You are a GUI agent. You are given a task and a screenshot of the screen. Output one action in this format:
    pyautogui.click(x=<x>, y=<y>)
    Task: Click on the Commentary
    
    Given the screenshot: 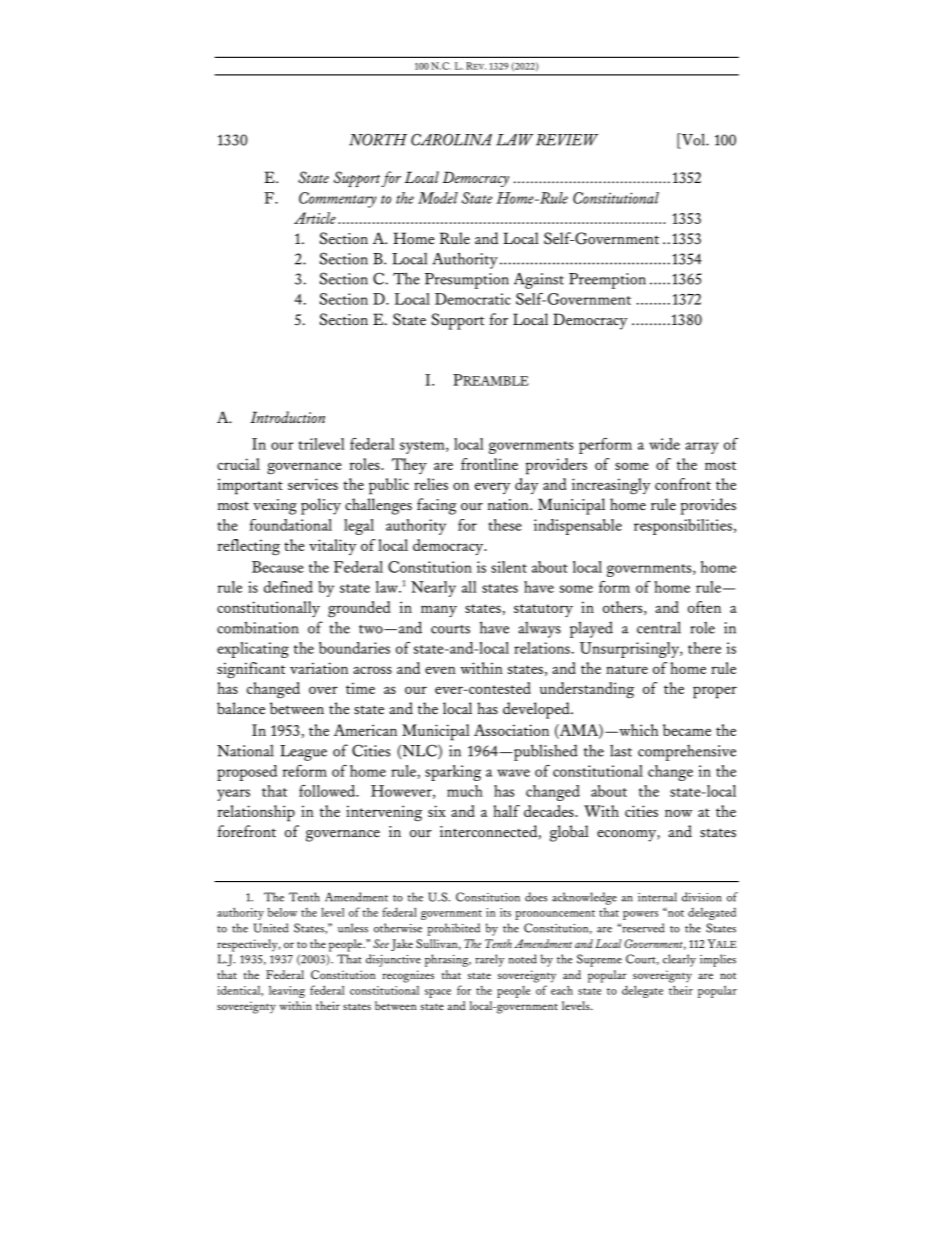 What is the action you would take?
    pyautogui.click(x=338, y=200)
